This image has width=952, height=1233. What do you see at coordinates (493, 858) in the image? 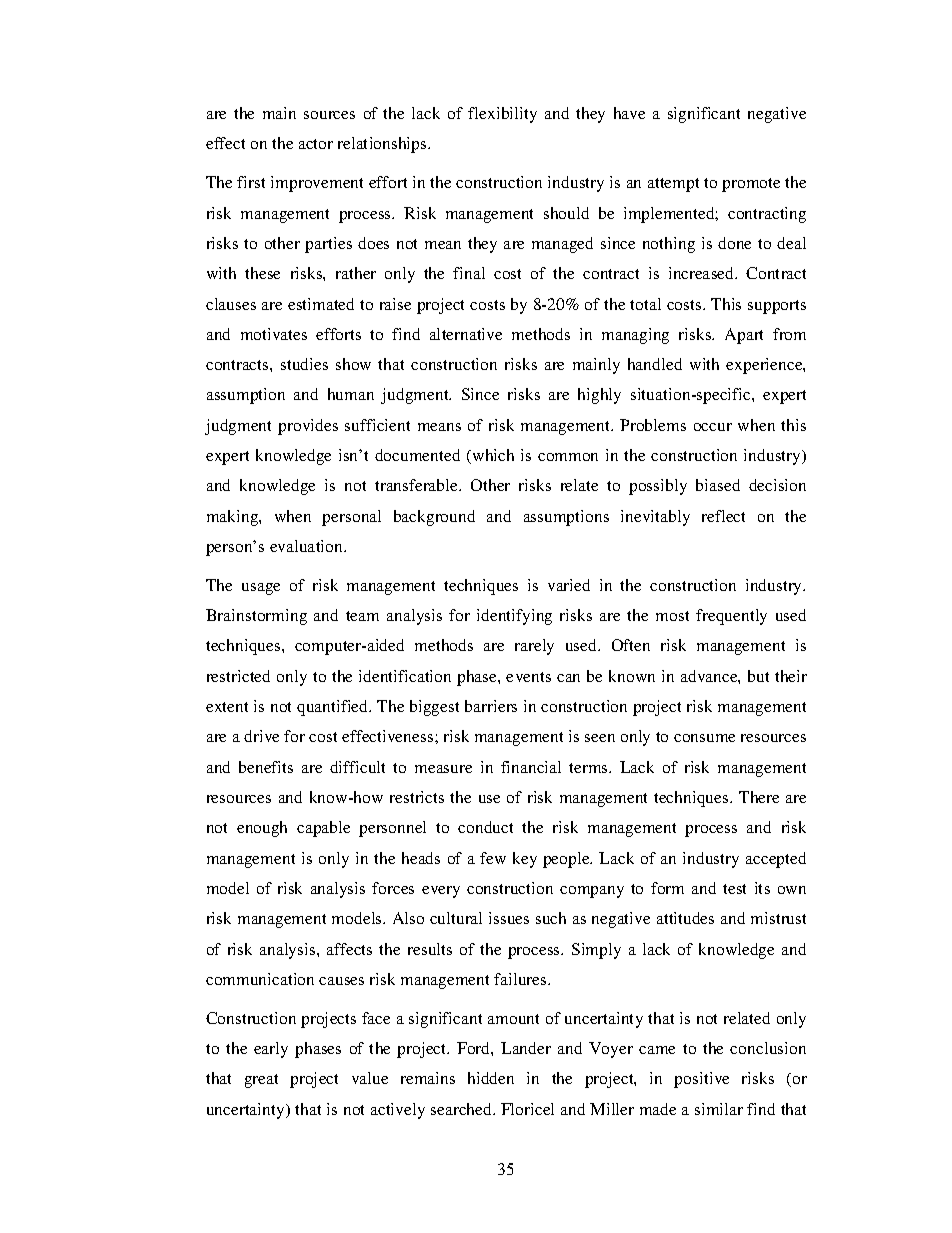
I see `few` at bounding box center [493, 858].
